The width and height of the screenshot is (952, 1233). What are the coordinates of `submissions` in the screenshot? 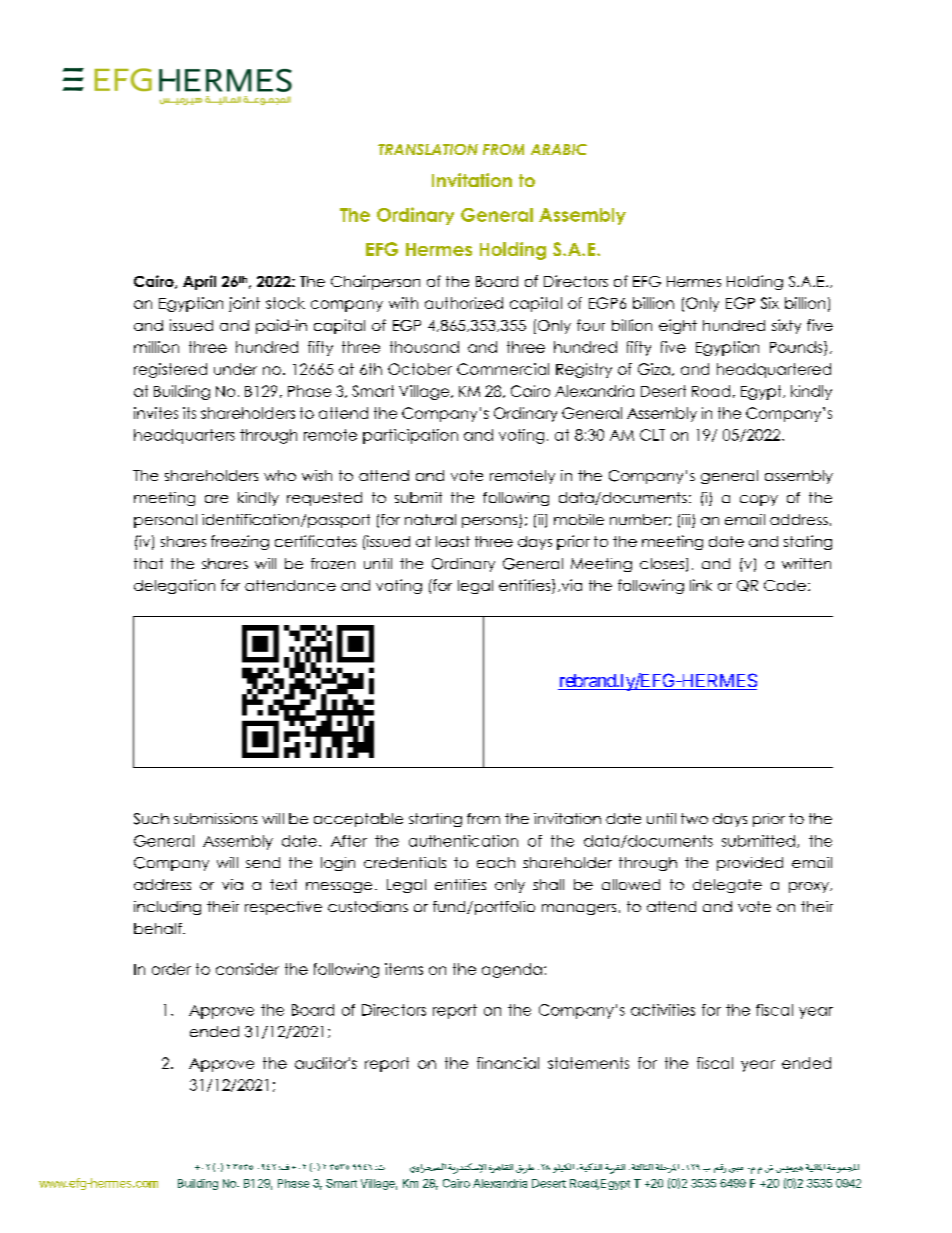 It's located at (215, 818).
